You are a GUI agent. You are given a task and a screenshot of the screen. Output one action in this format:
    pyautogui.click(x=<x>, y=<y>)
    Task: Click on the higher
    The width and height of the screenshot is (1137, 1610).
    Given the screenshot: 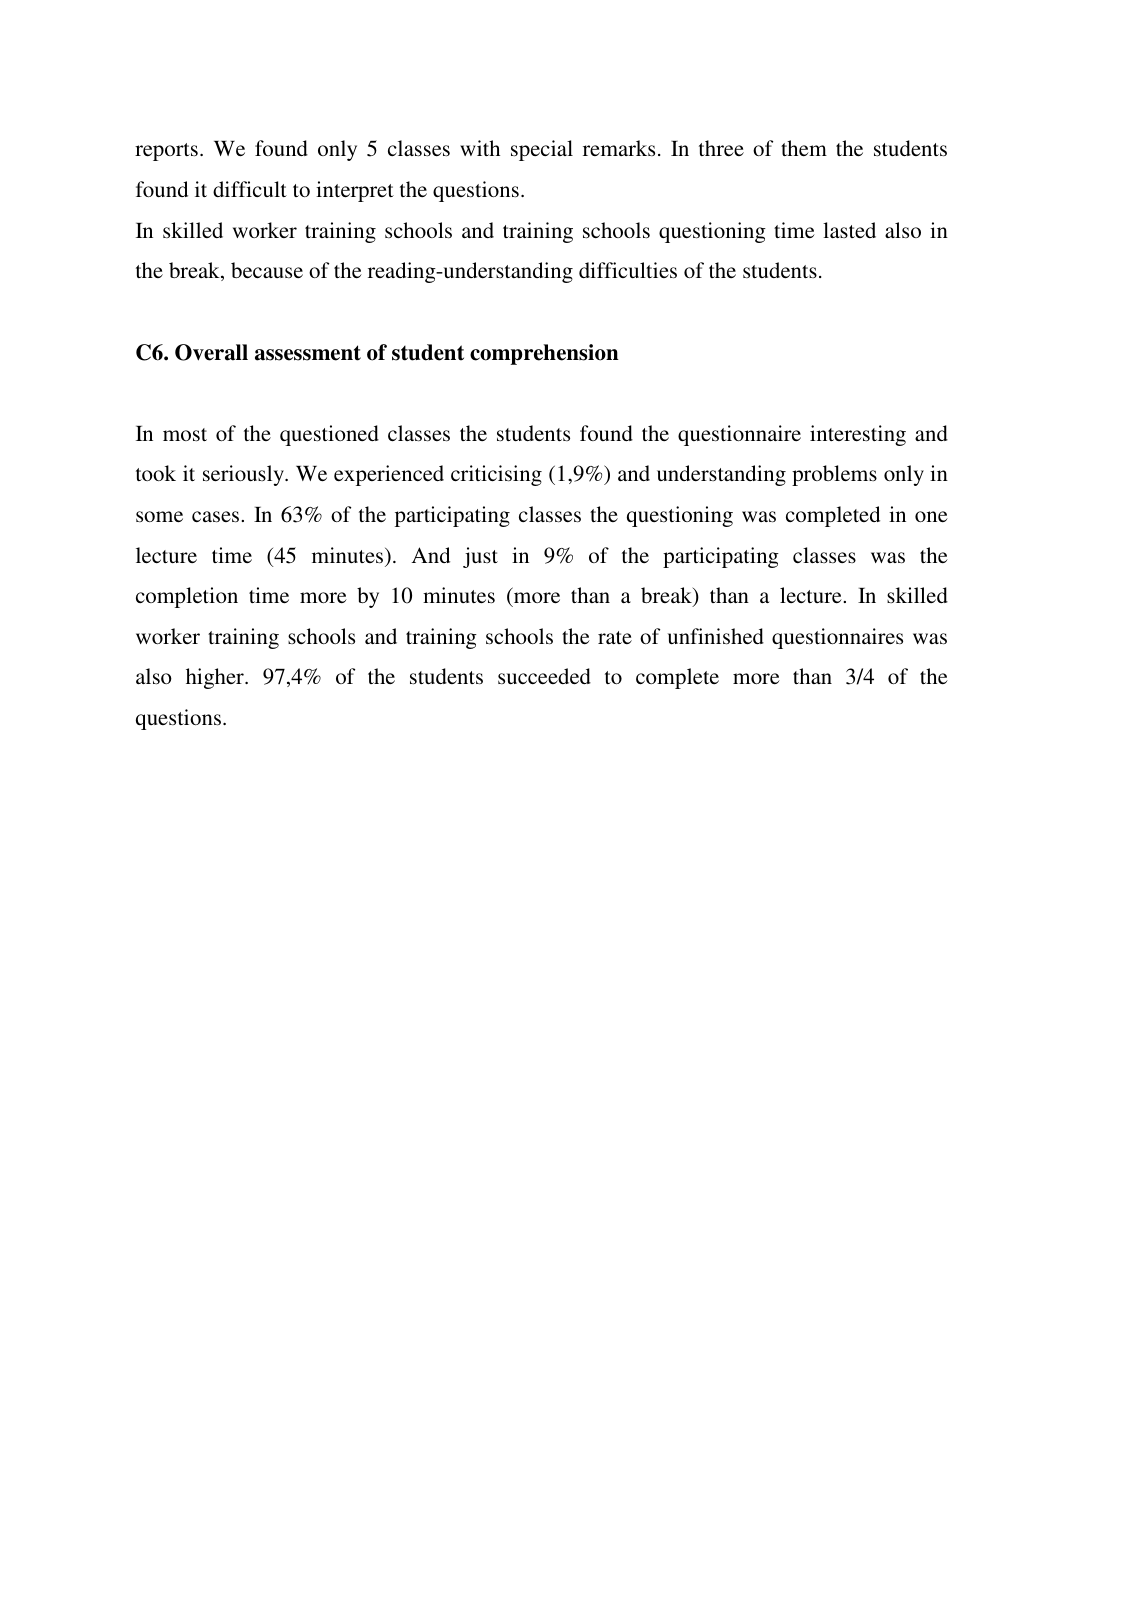 What is the action you would take?
    pyautogui.click(x=216, y=678)
